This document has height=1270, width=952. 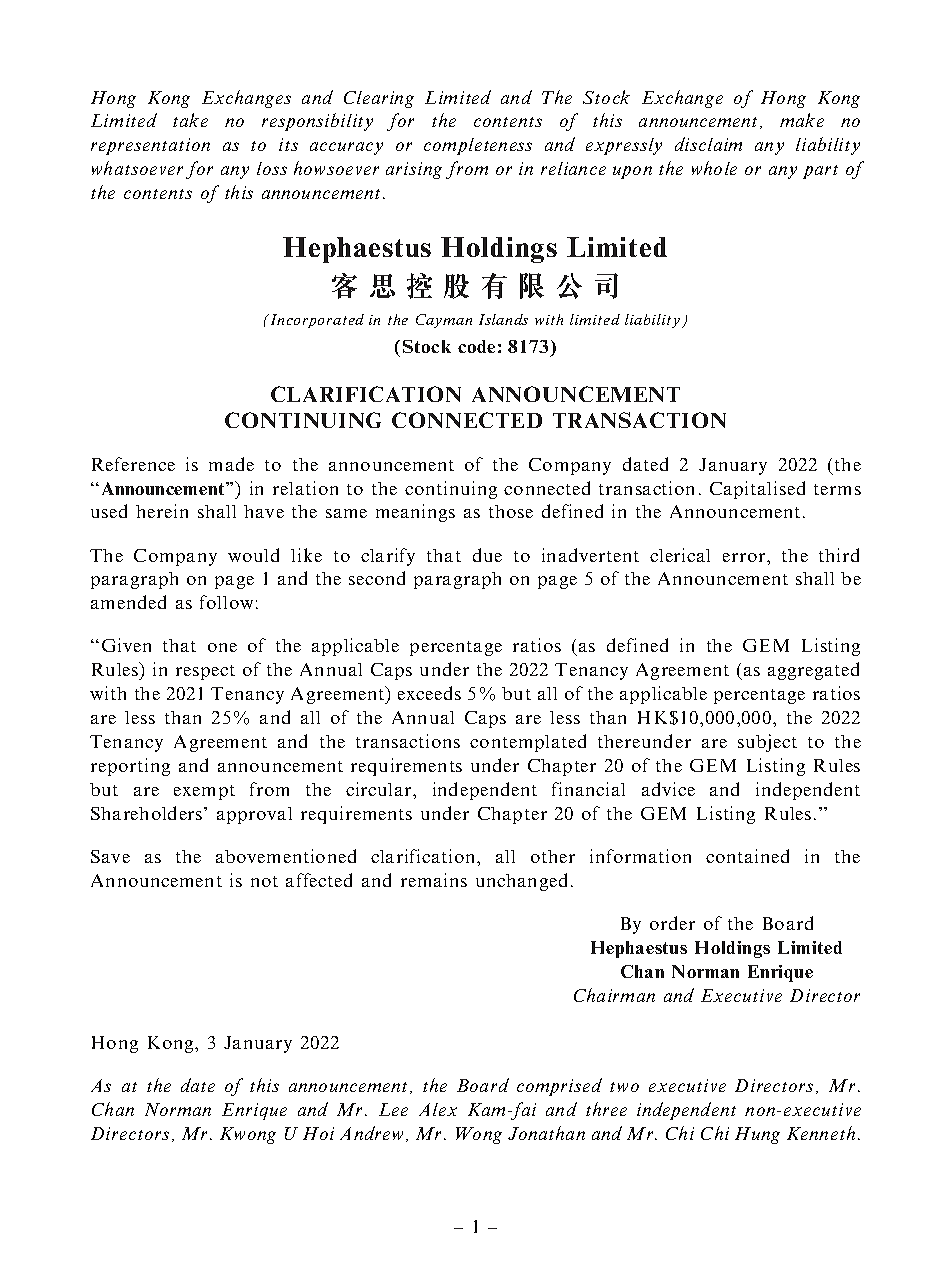 I want to click on take, so click(x=190, y=120).
